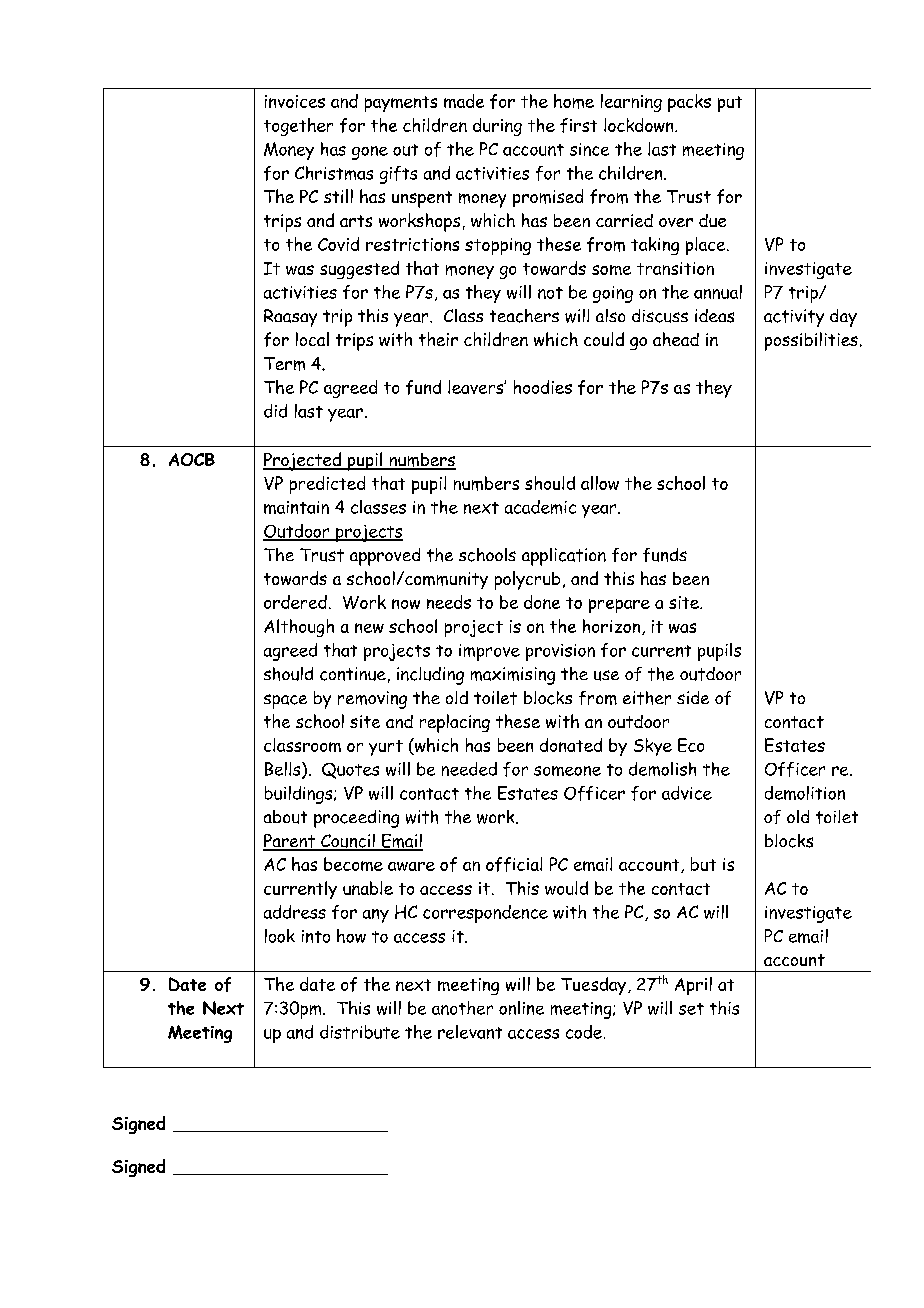 This screenshot has height=1308, width=924. What do you see at coordinates (543, 387) in the screenshot?
I see `hoodies` at bounding box center [543, 387].
